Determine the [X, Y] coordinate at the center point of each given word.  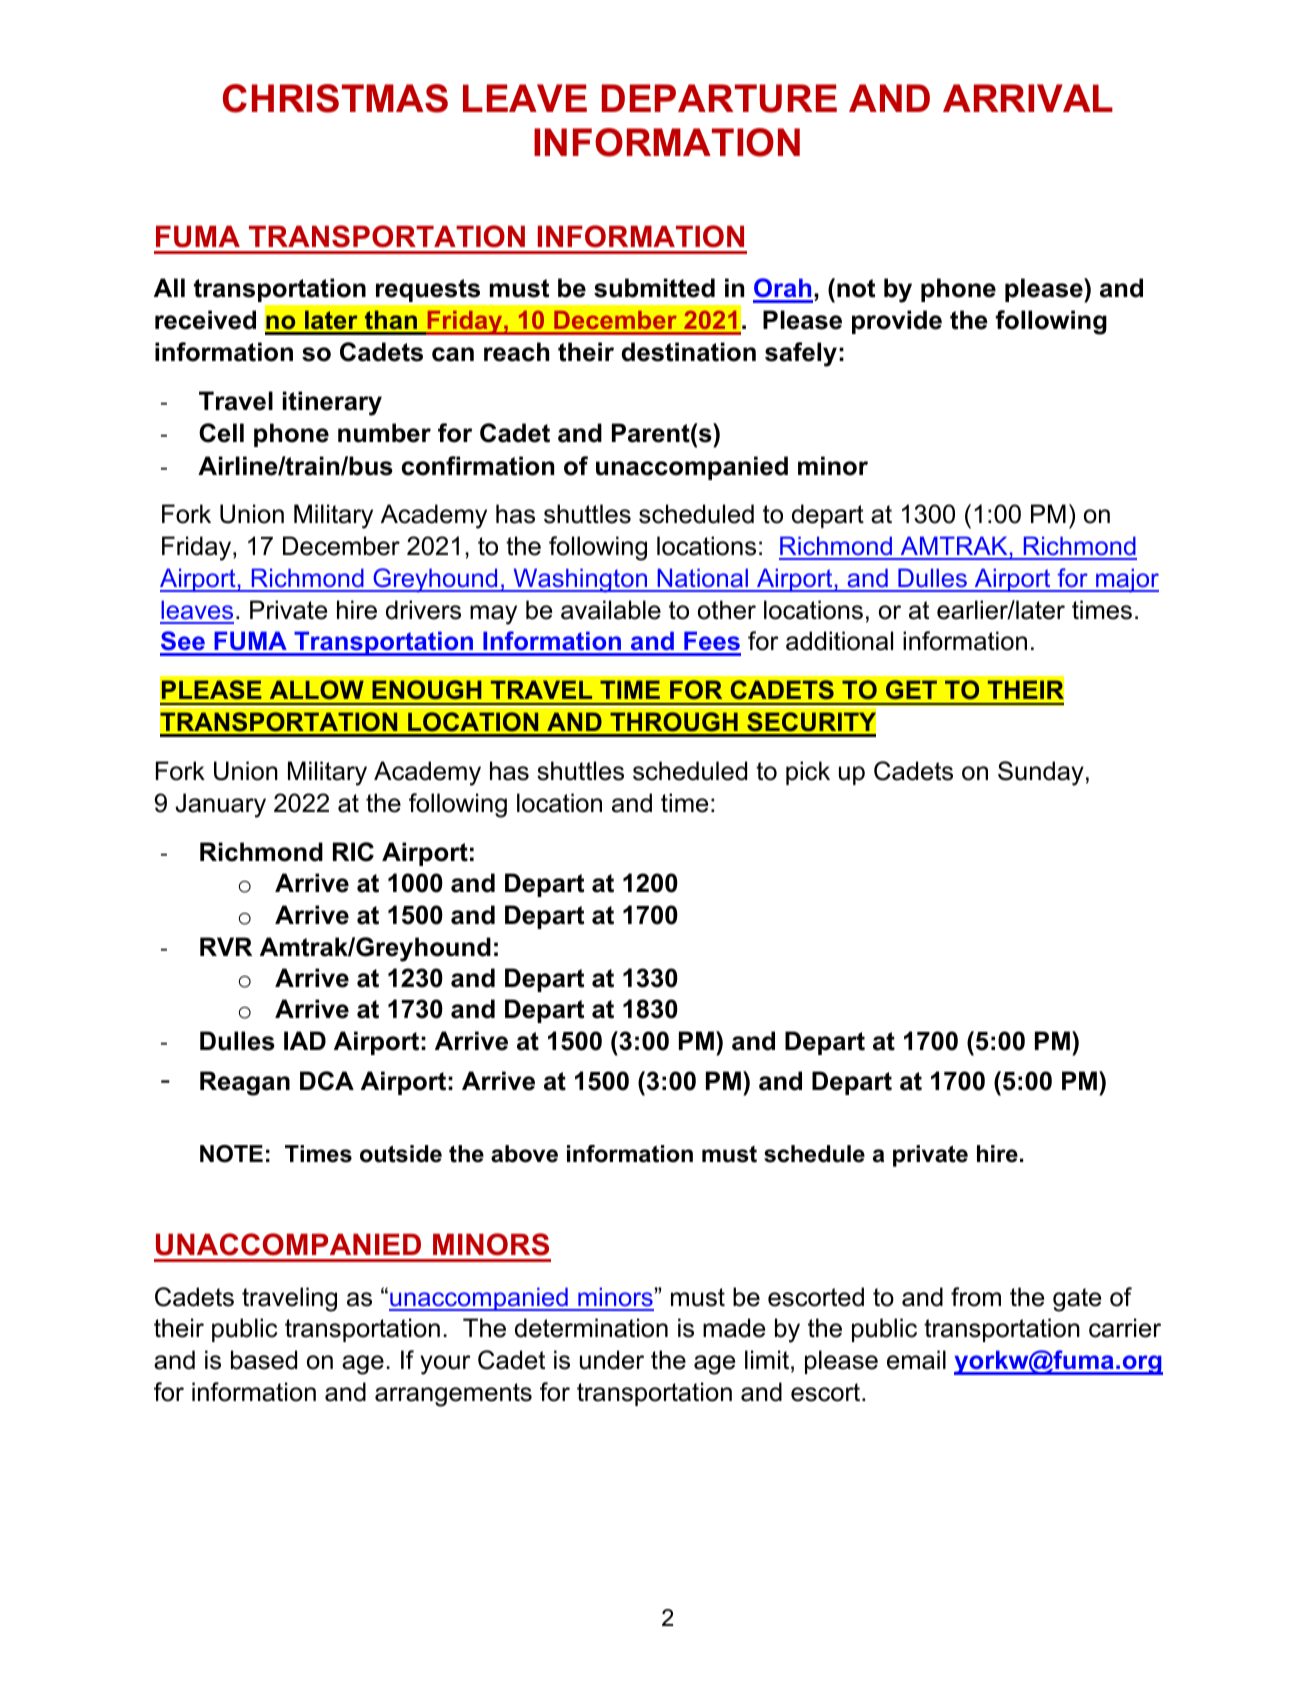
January [220, 805]
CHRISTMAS [335, 98]
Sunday [1041, 773]
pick [808, 773]
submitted [654, 288]
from [976, 1297]
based [264, 1360]
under [612, 1360]
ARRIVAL [1028, 98]
